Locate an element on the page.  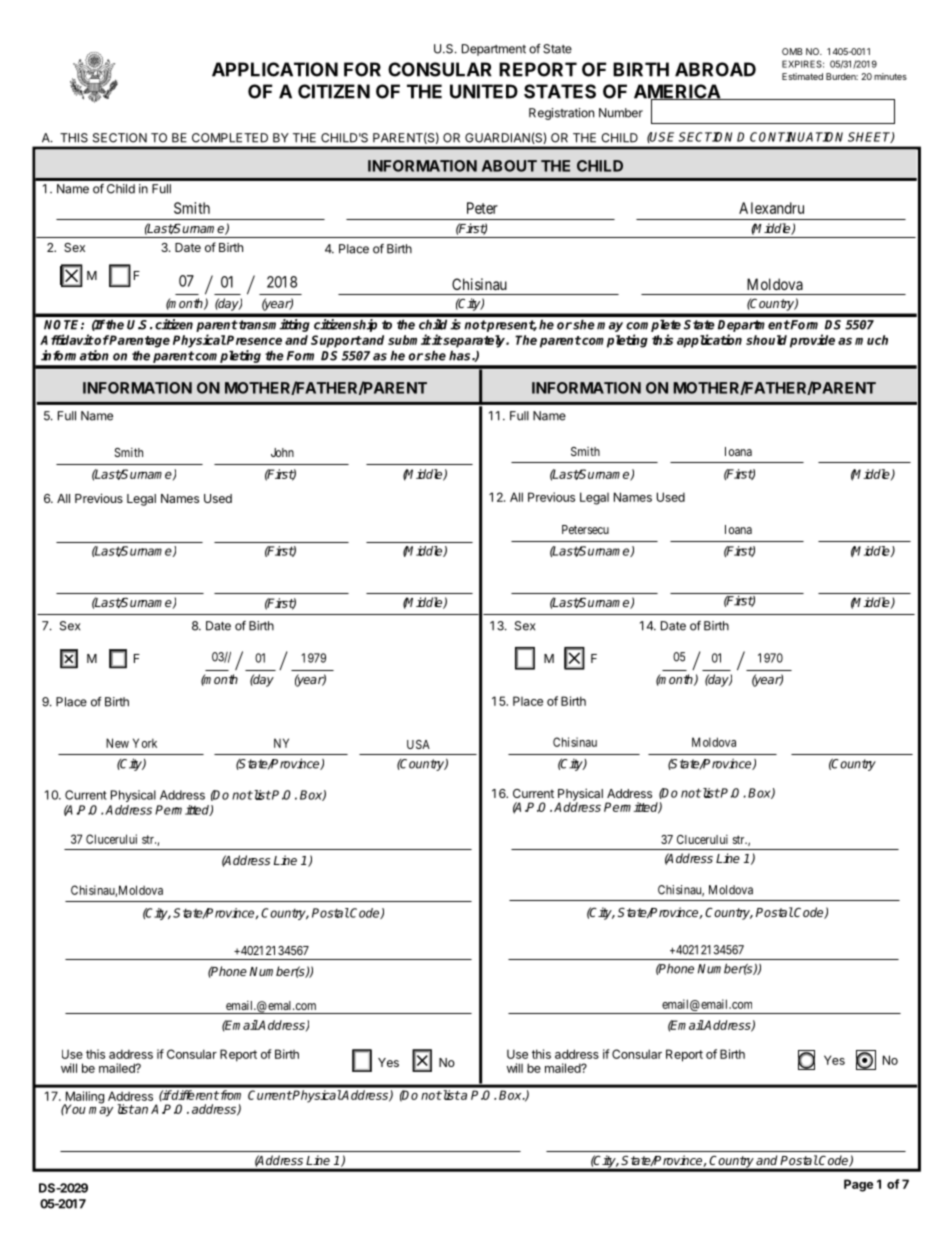
has is located at coordinates (461, 355).
